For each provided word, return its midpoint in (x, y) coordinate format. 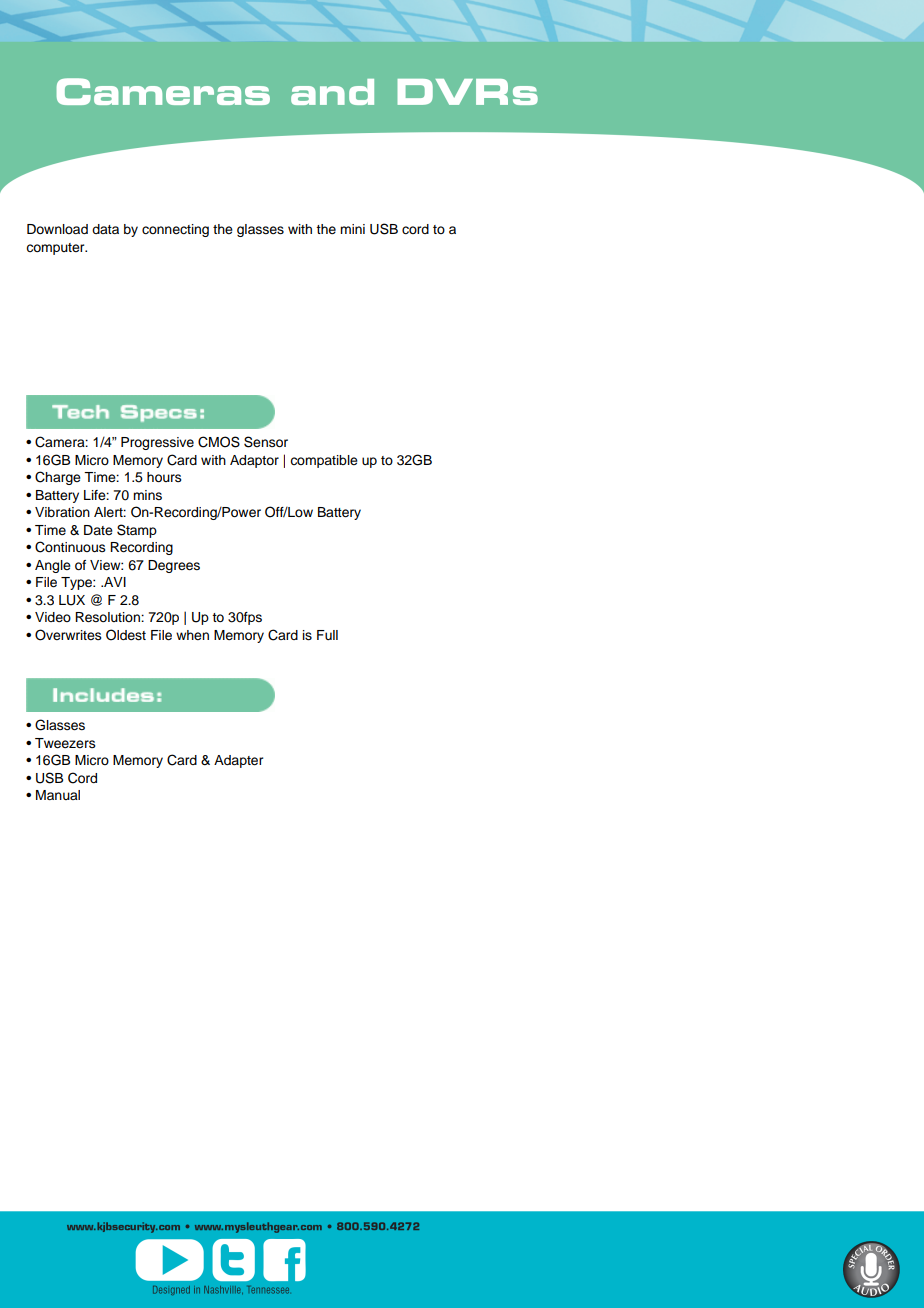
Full (327, 635)
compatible (324, 461)
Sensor (266, 442)
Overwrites (68, 635)
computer (56, 249)
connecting (175, 230)
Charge (58, 478)
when (192, 635)
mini (352, 229)
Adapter (238, 761)
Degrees (174, 566)
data (105, 229)
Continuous (70, 547)
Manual (58, 795)
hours (164, 477)
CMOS (219, 442)
